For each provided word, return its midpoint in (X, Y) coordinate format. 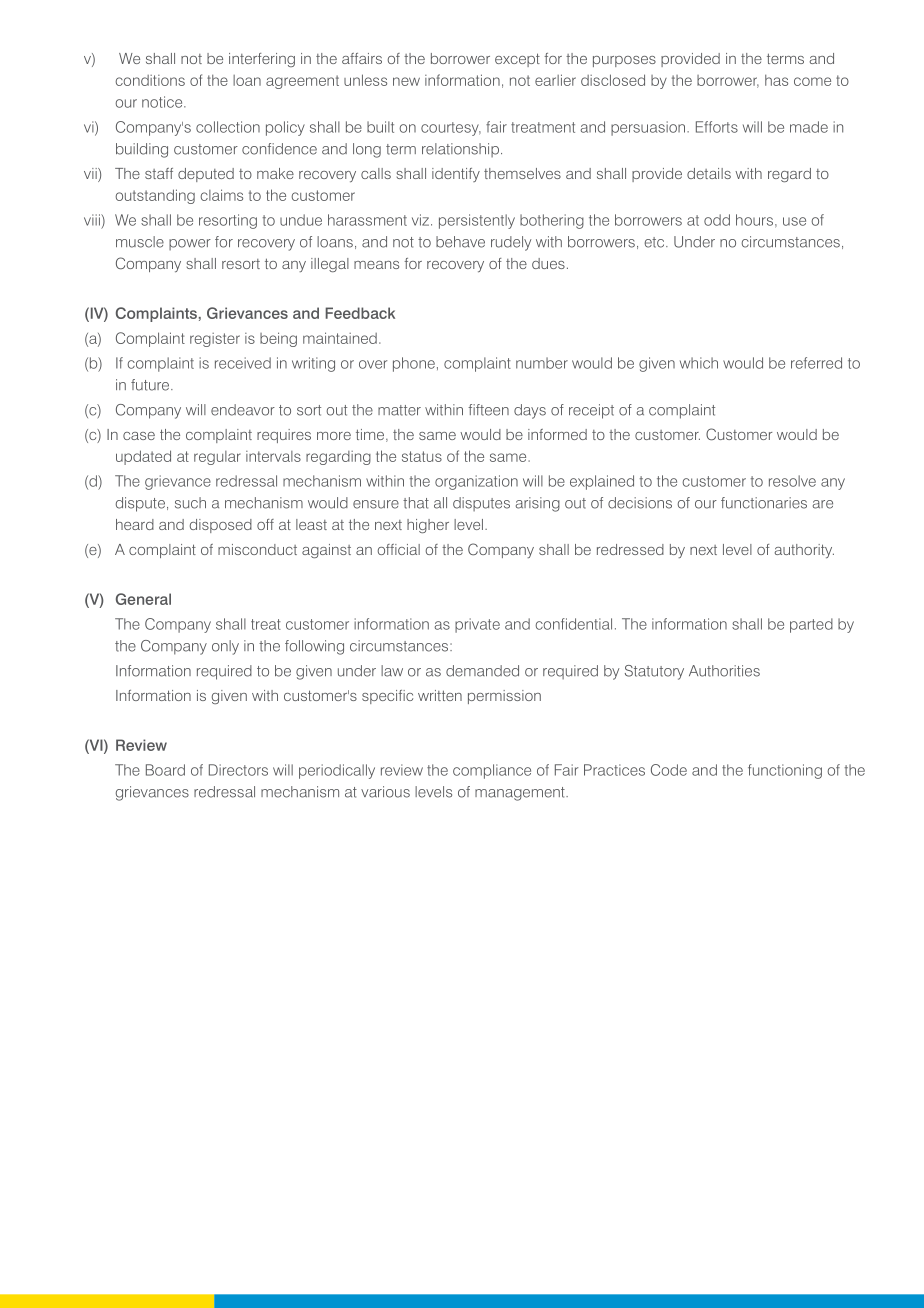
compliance (492, 771)
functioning (785, 771)
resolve (792, 481)
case (139, 436)
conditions (150, 80)
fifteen (488, 410)
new (406, 81)
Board (165, 770)
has (776, 80)
